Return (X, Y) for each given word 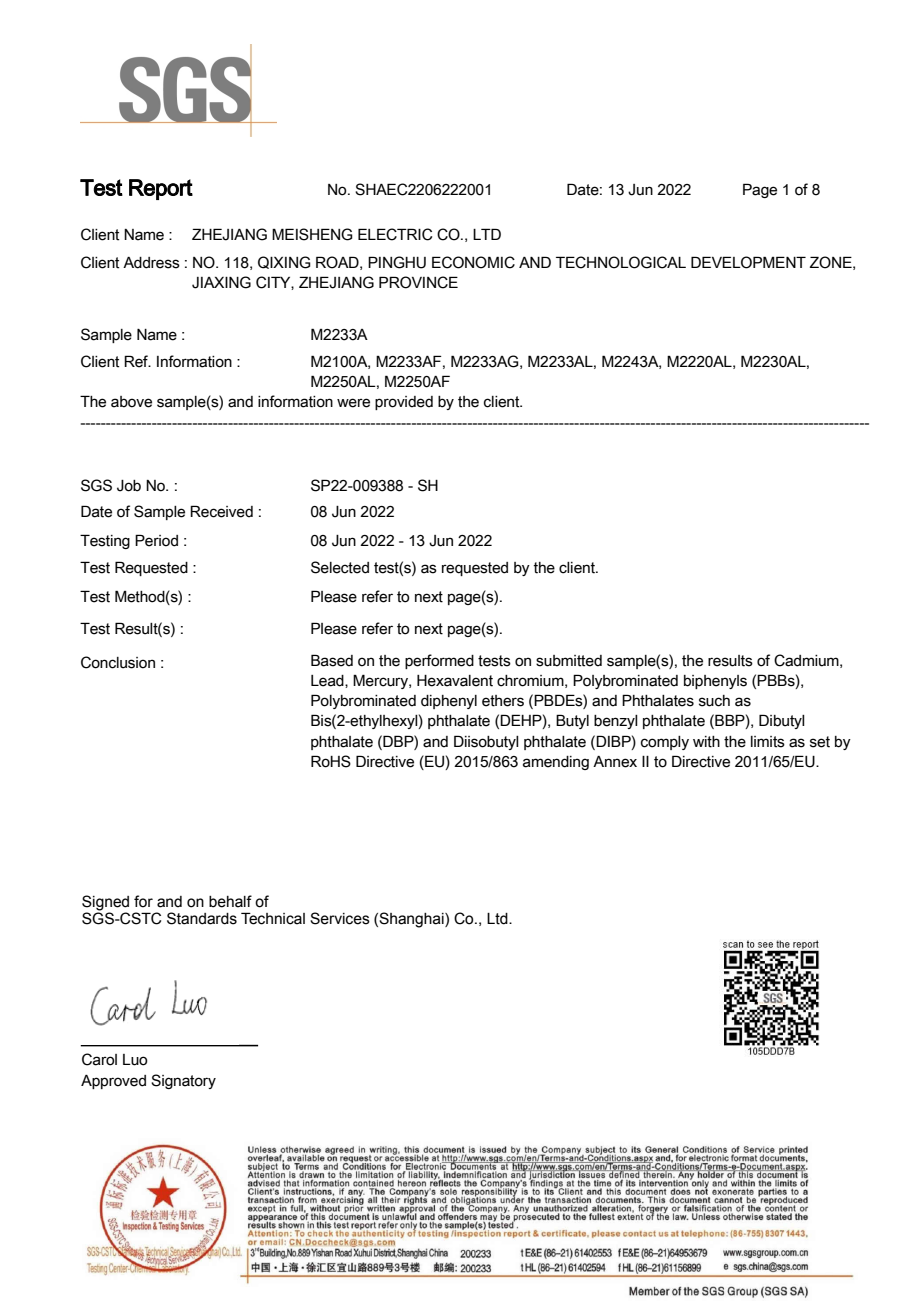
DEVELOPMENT (748, 262)
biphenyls (715, 682)
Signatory (183, 1081)
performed (439, 661)
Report (161, 189)
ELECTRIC (395, 234)
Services (340, 918)
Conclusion (118, 662)
